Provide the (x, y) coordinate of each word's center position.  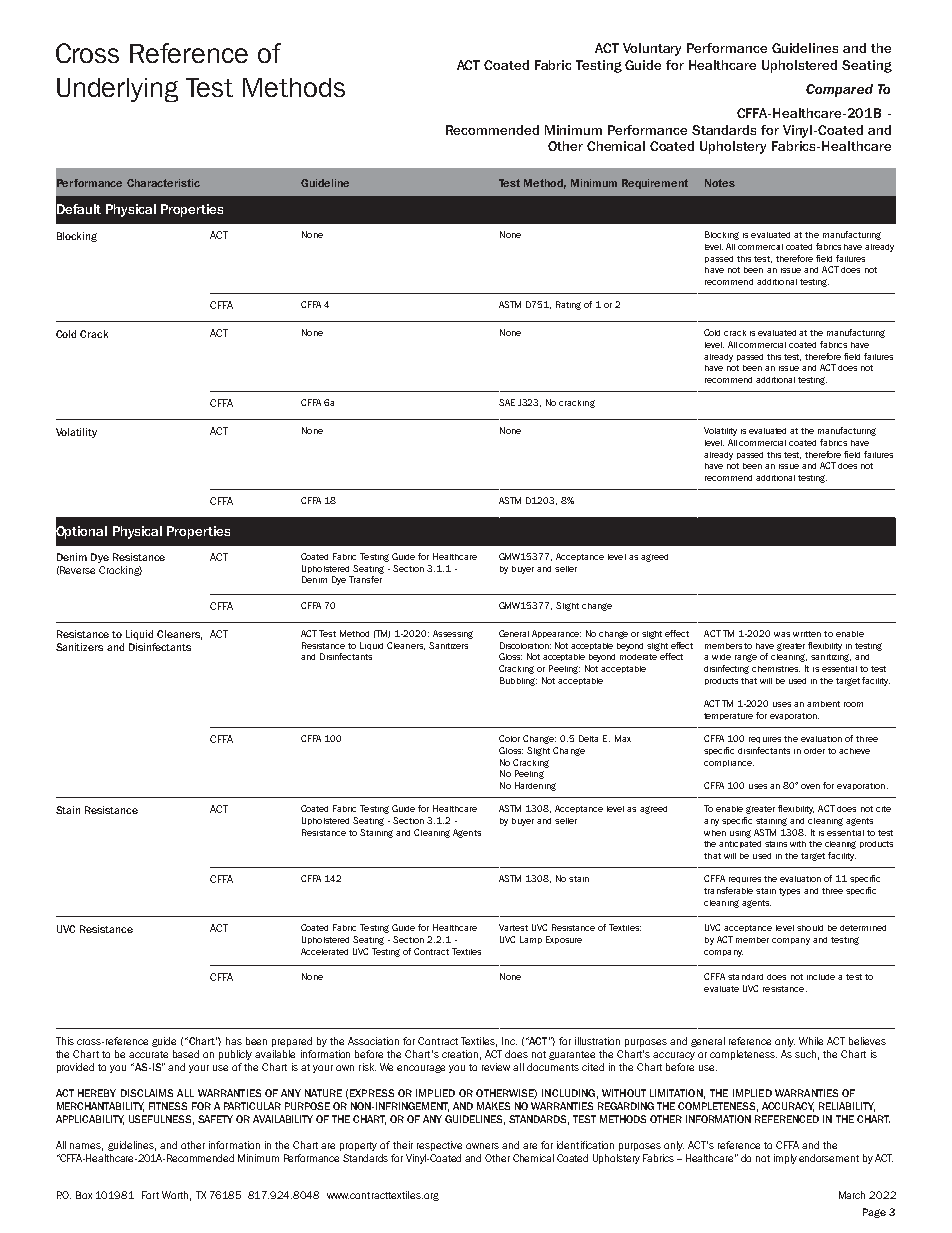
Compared (839, 90)
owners (482, 1146)
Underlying (117, 90)
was (782, 634)
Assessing (453, 634)
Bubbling (518, 681)
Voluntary (652, 49)
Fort (150, 1195)
